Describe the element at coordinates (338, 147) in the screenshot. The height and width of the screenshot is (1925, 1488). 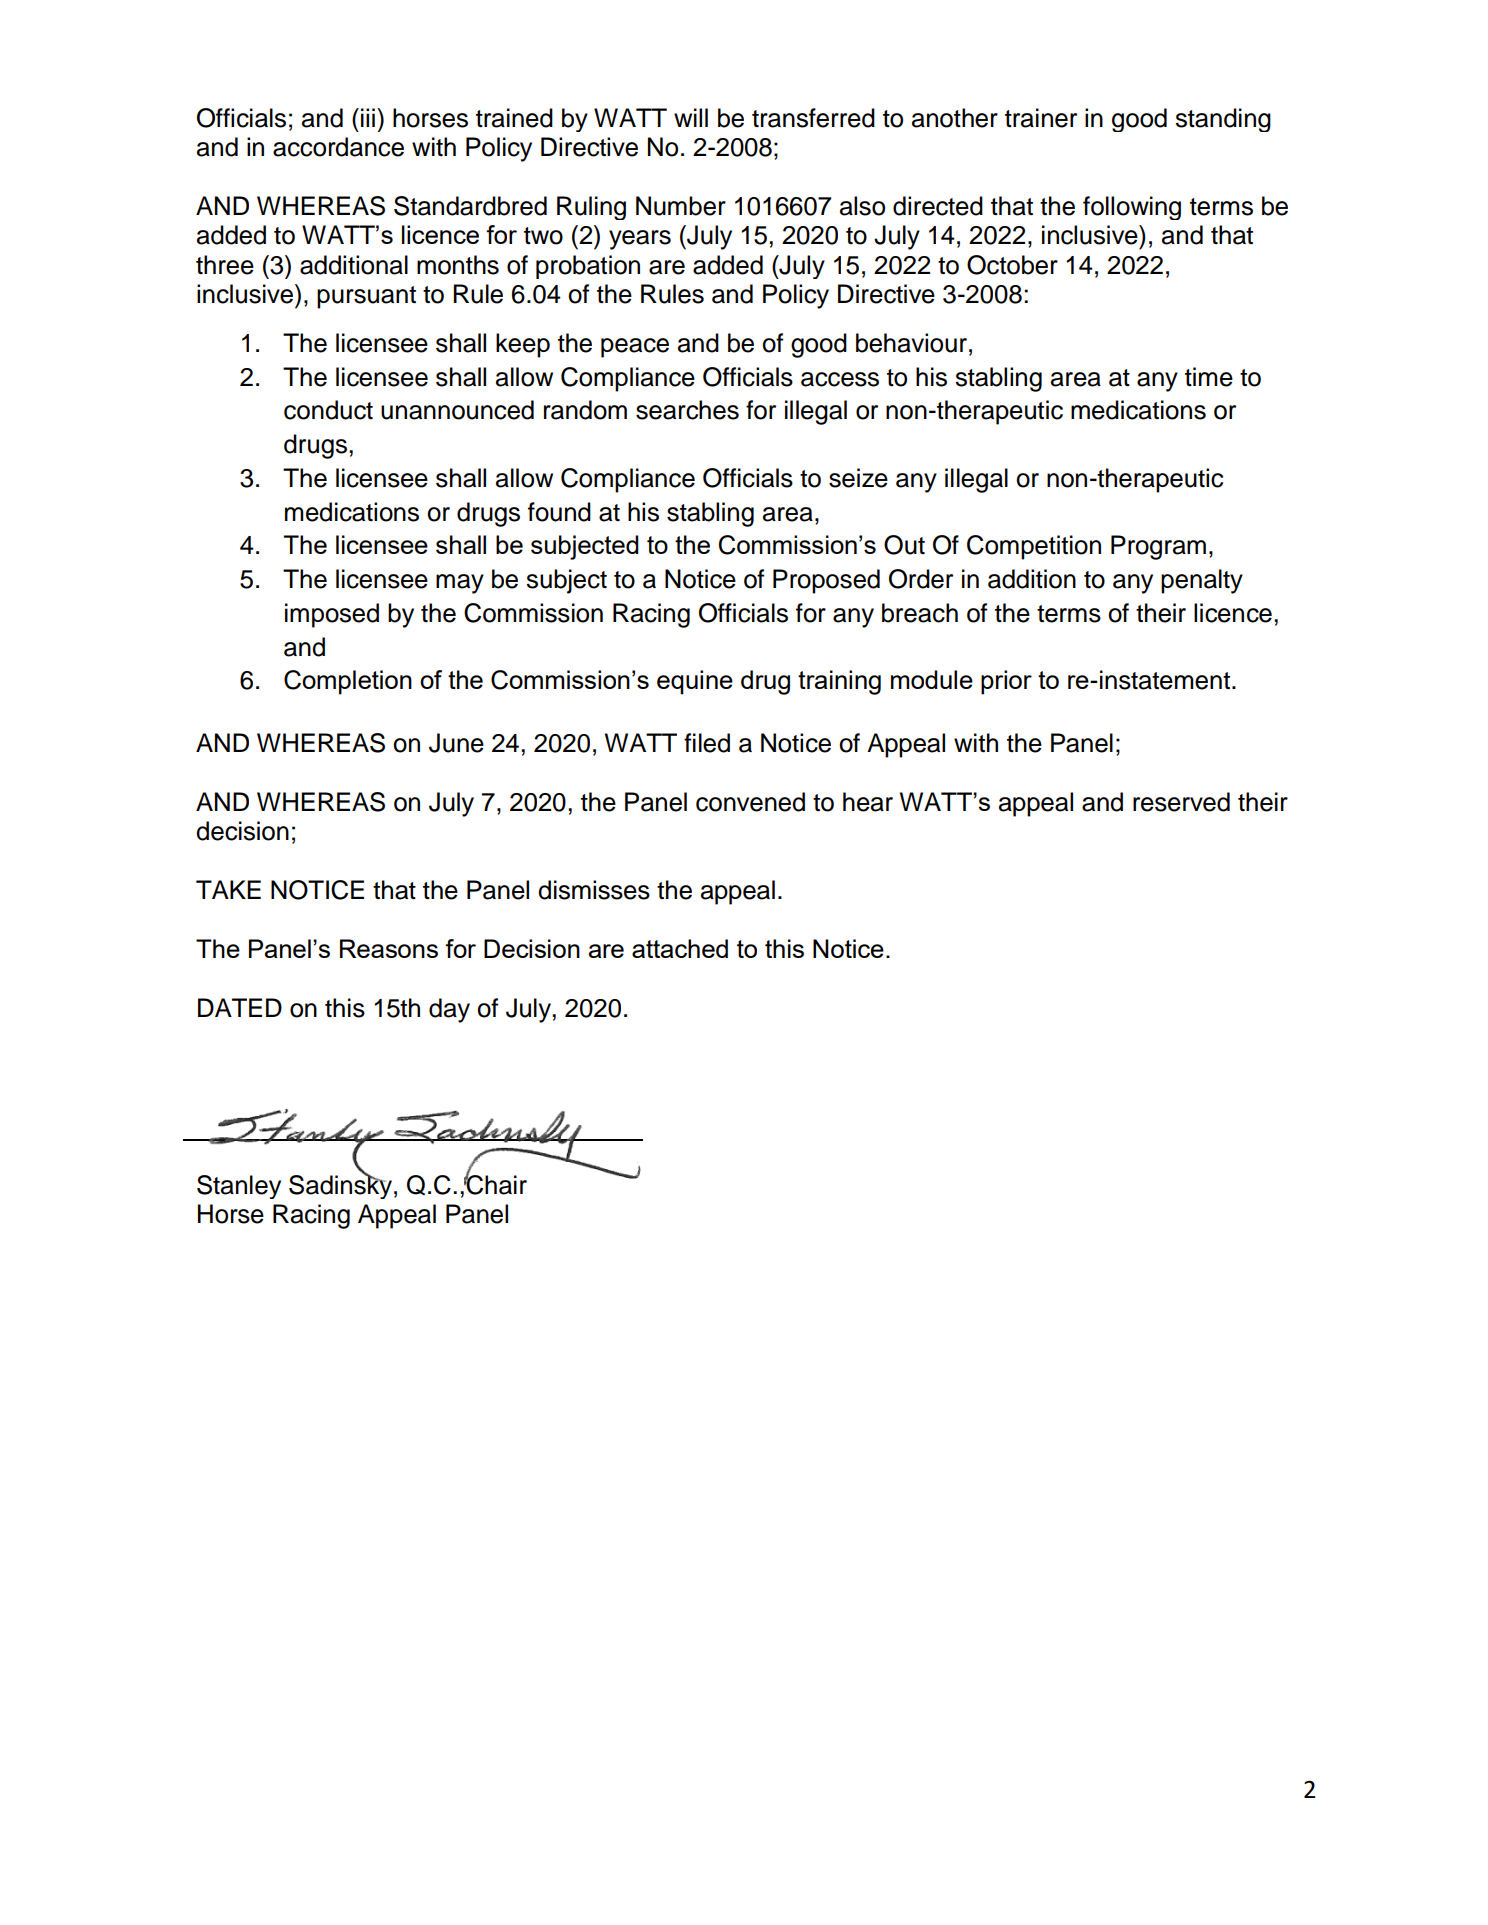
I see `accordance` at that location.
